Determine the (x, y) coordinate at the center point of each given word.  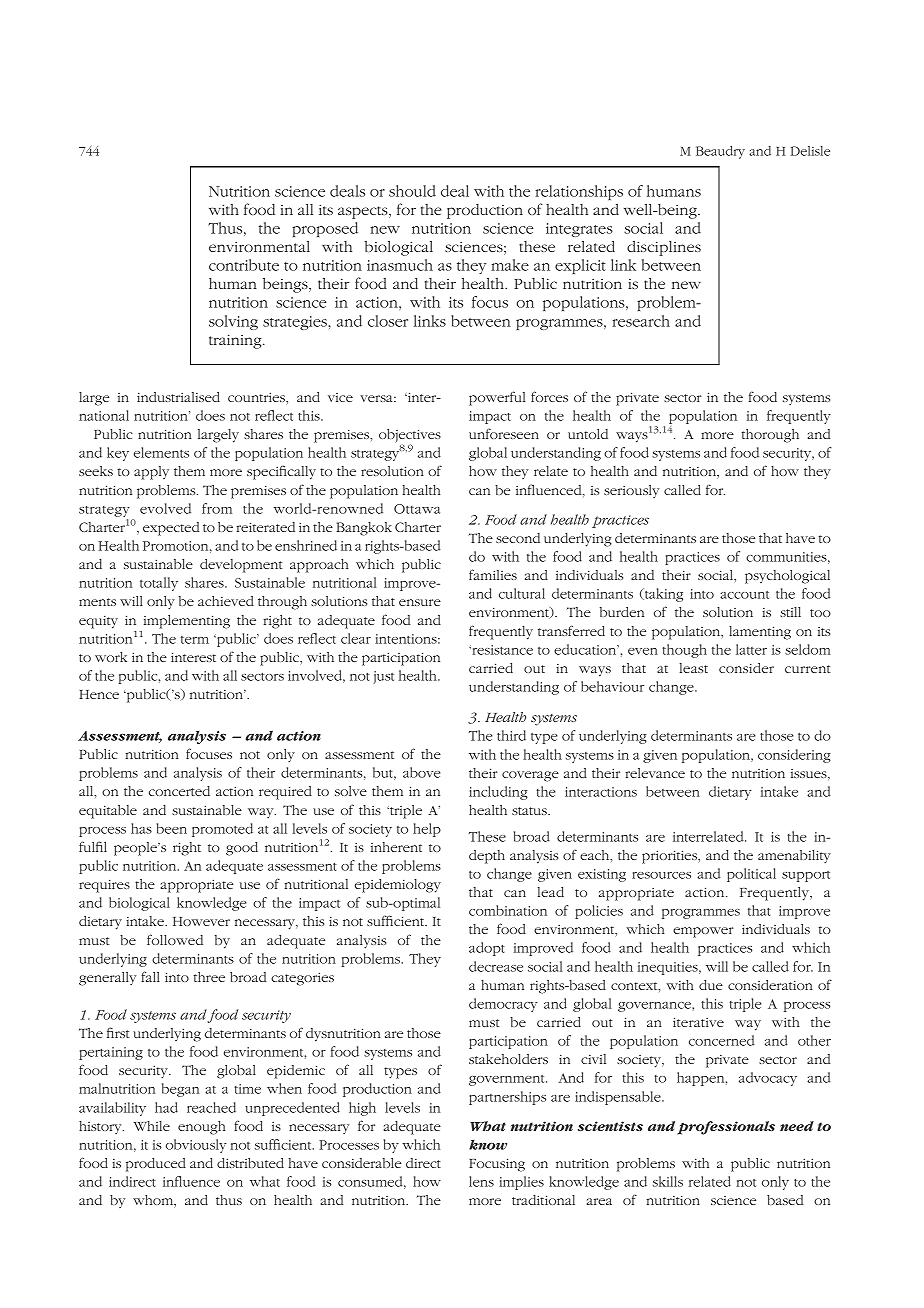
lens (481, 1181)
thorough (770, 436)
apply (151, 473)
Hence (99, 694)
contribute (244, 265)
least (694, 668)
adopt (487, 949)
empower (703, 932)
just (383, 677)
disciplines (664, 248)
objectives (410, 437)
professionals (726, 1128)
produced (156, 1165)
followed (175, 939)
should (412, 191)
